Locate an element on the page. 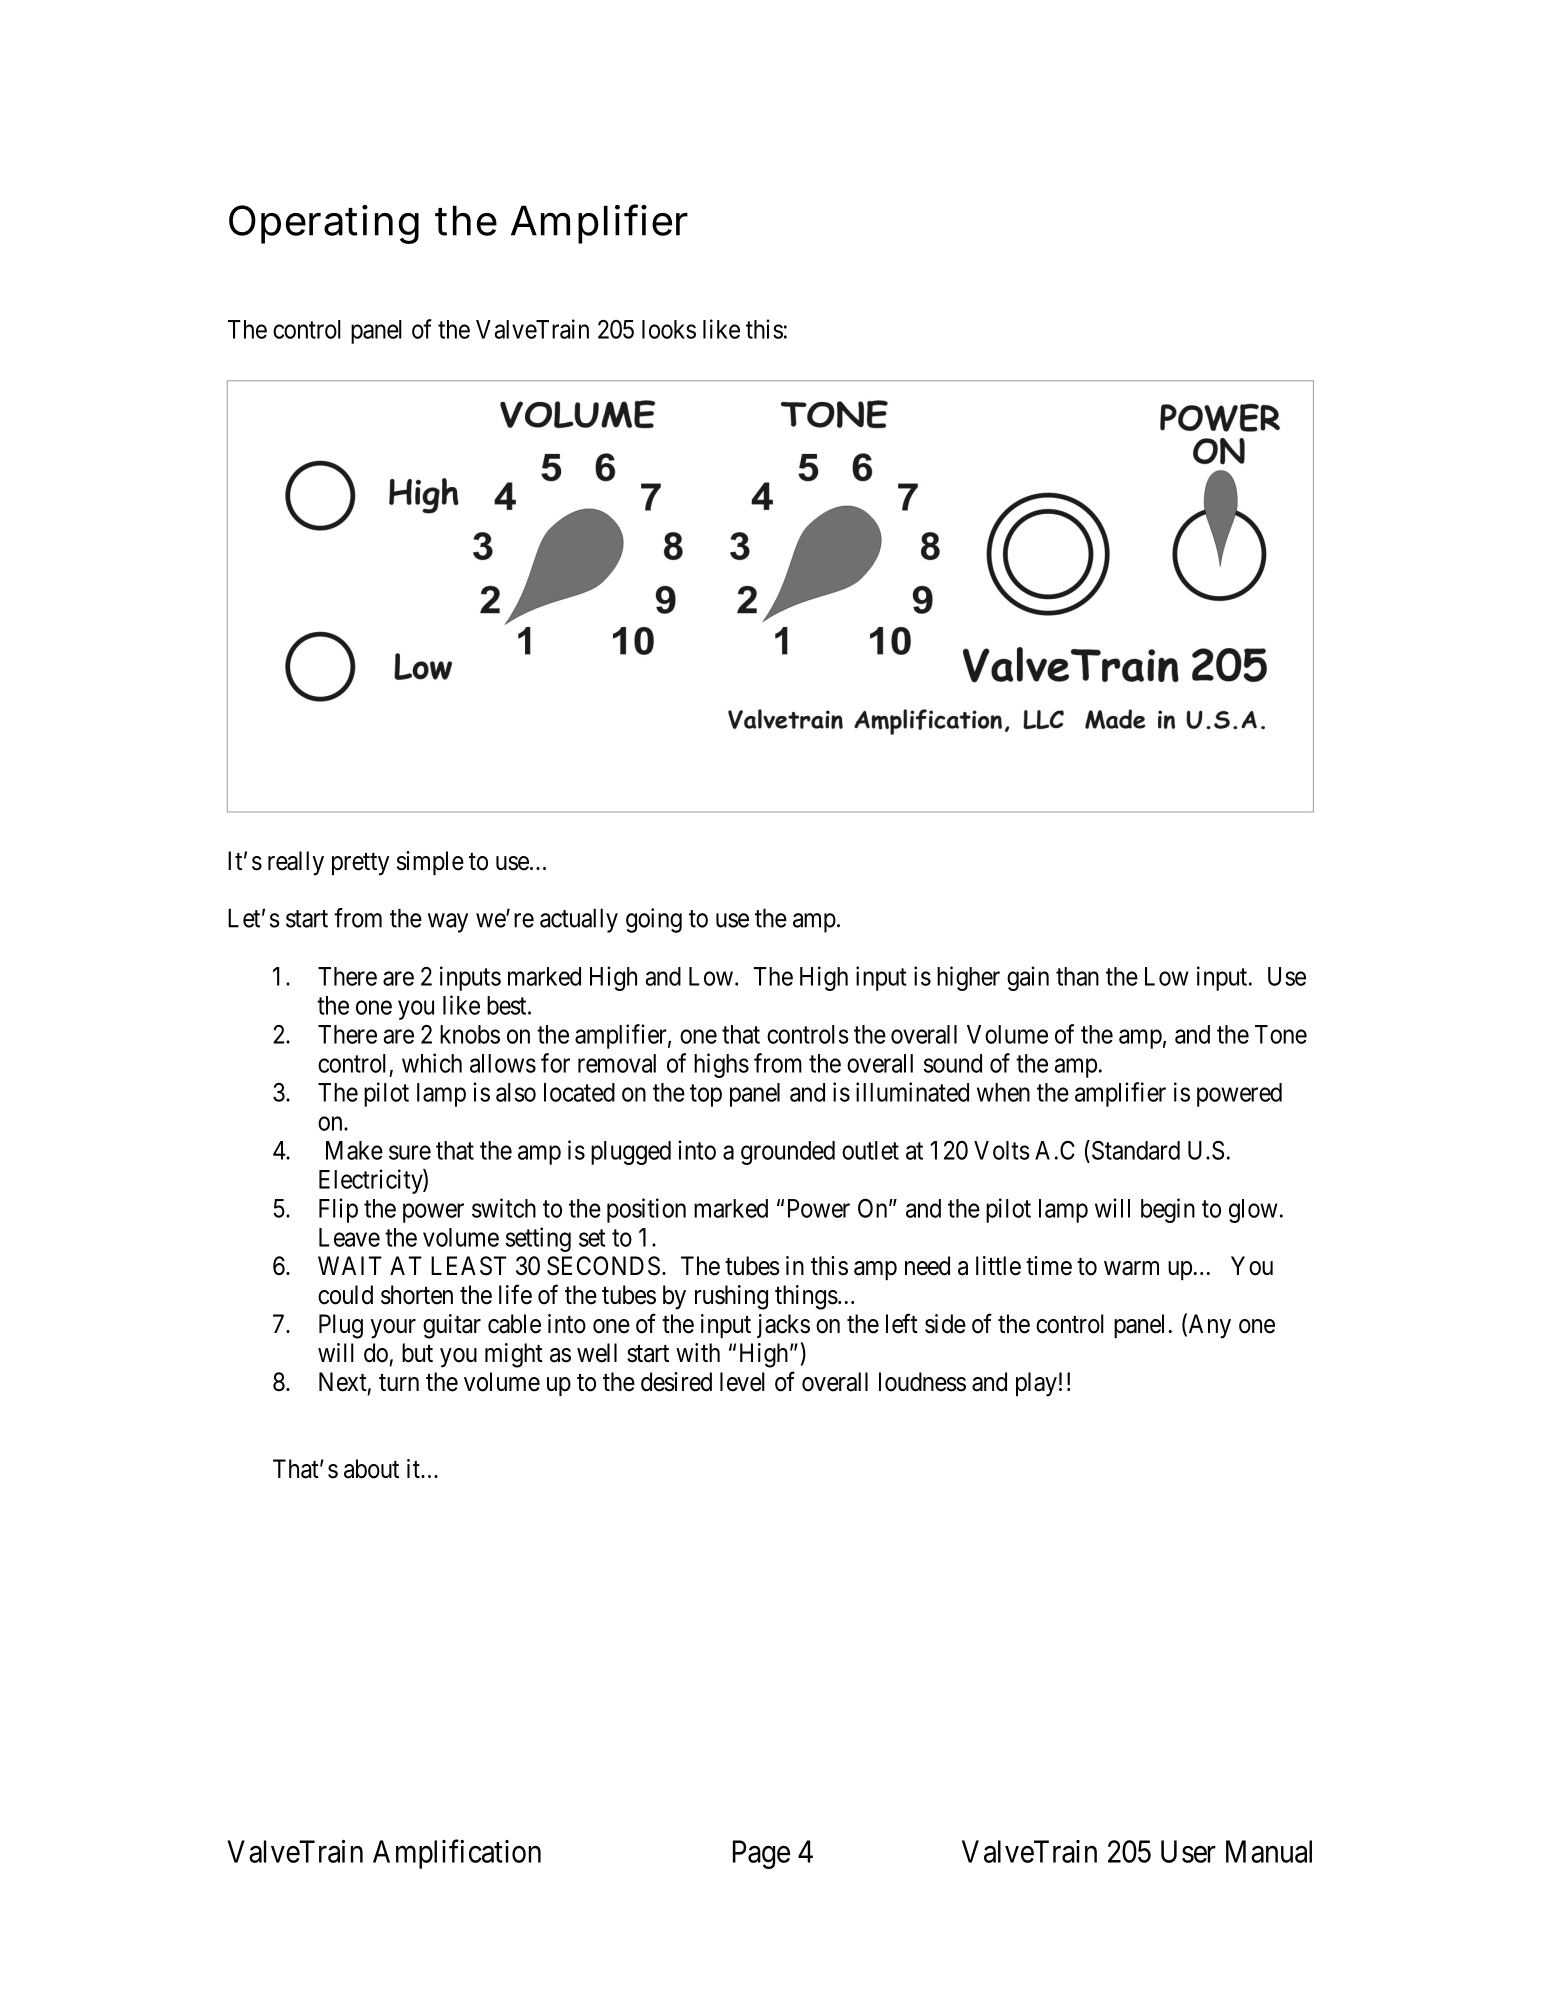 The width and height of the page is (1542, 1995). simple is located at coordinates (430, 863).
